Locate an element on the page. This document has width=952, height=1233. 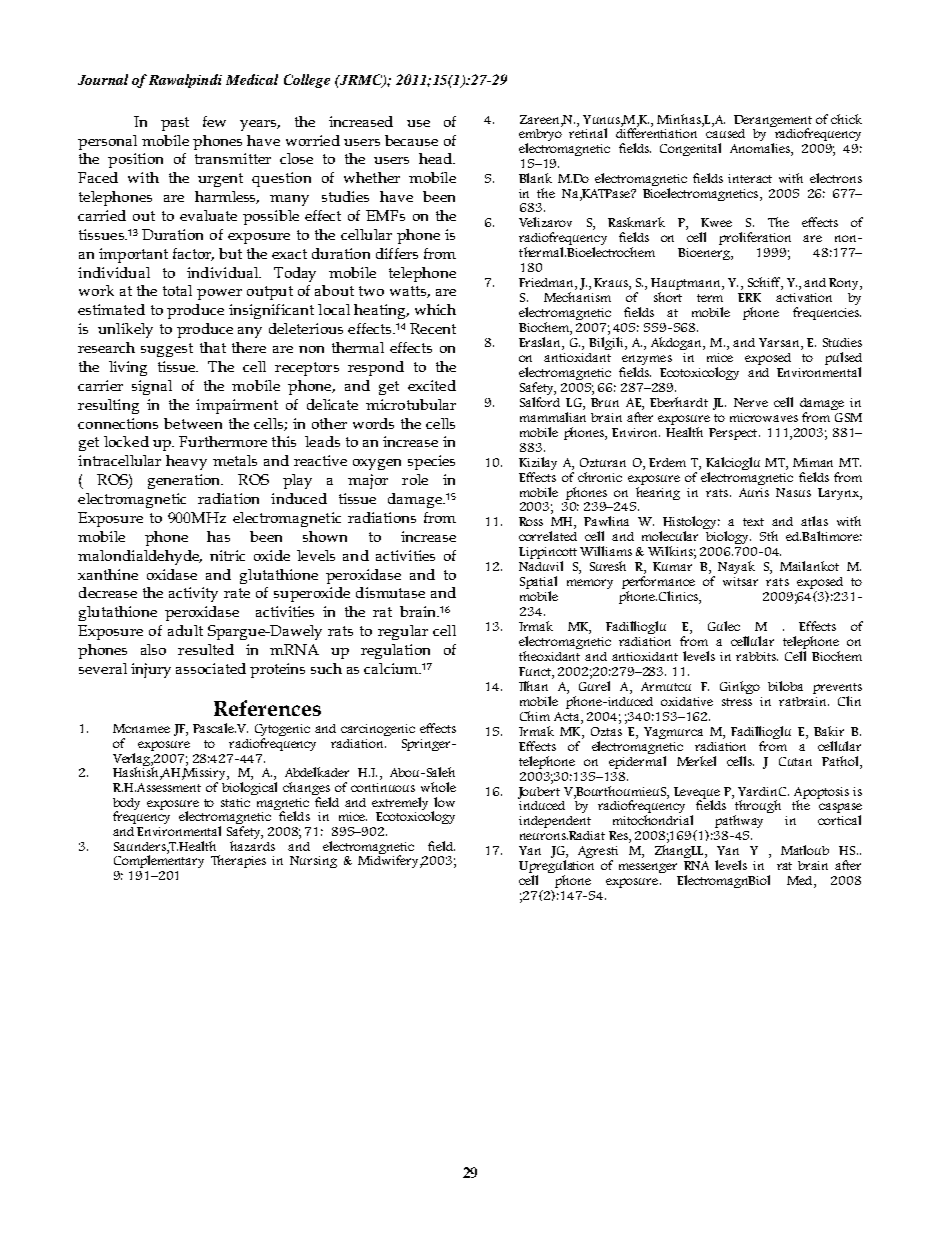
activity is located at coordinates (193, 594).
